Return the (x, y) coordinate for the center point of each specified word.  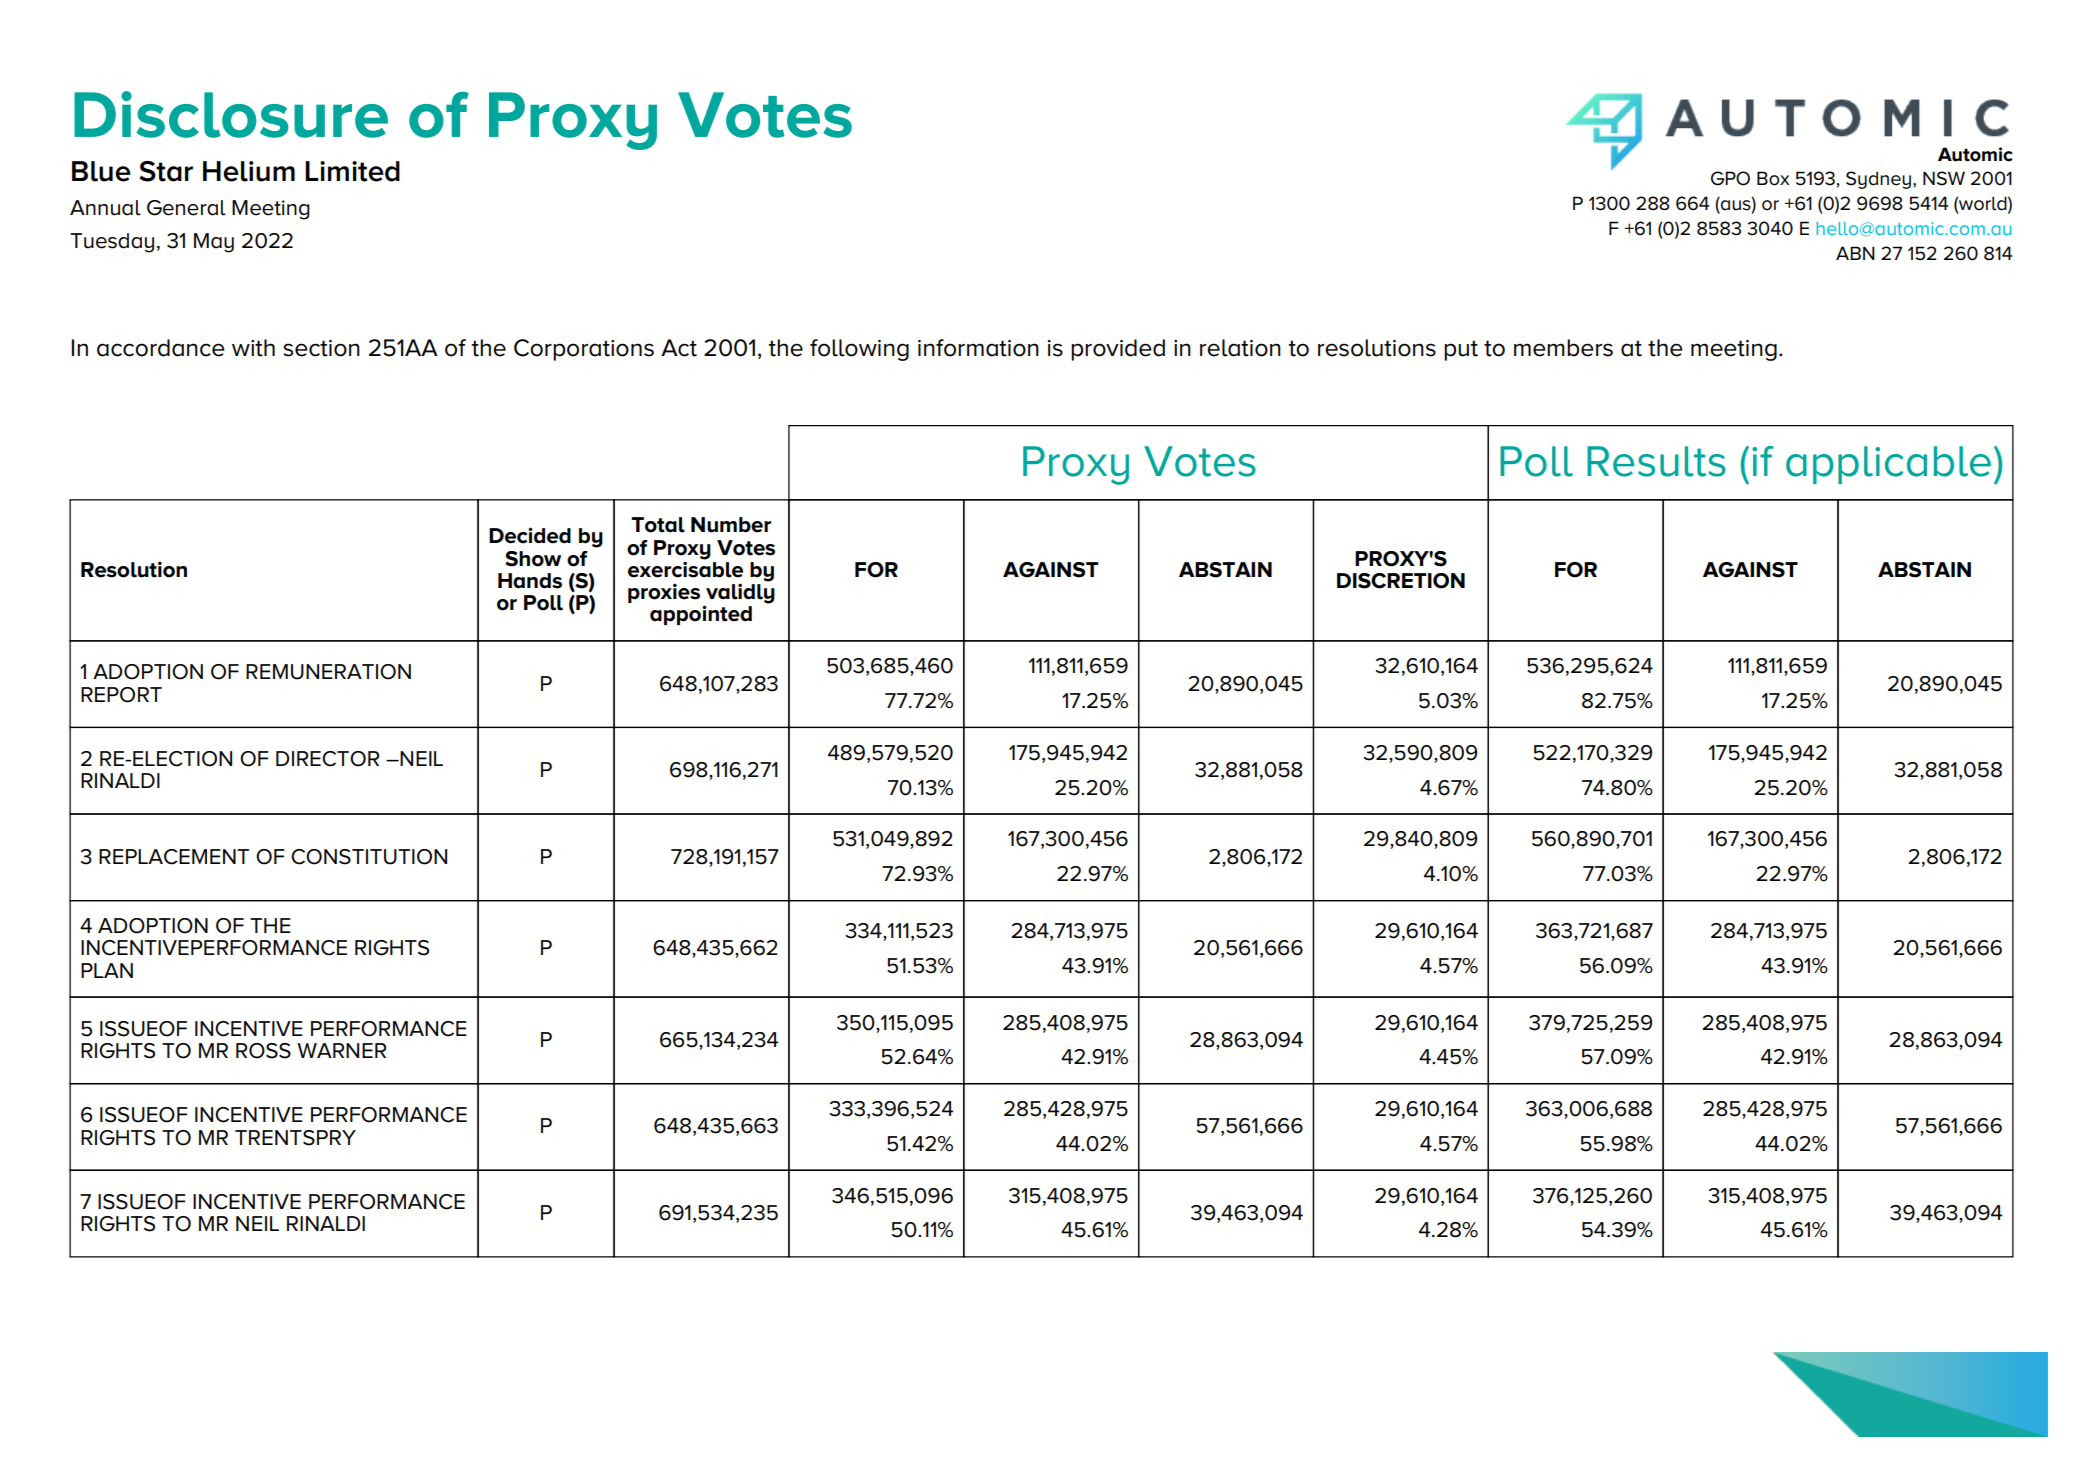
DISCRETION (1401, 581)
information (978, 348)
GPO (1730, 178)
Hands (530, 581)
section (321, 348)
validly (739, 593)
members (1563, 348)
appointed (701, 615)
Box (1773, 178)
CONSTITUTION (369, 857)
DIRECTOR (327, 759)
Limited (352, 171)
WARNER (341, 1050)
